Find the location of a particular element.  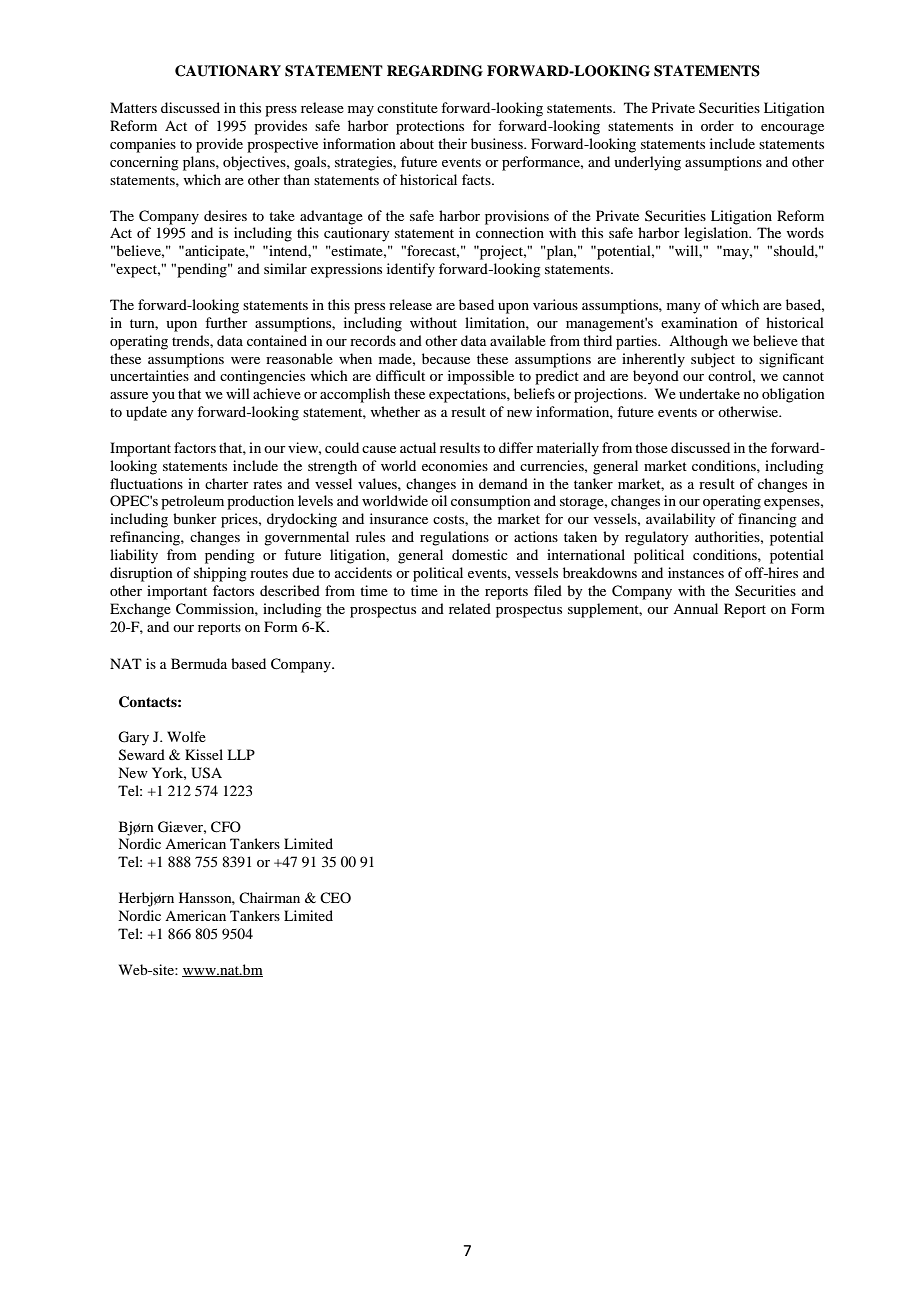

REGARDING is located at coordinates (435, 71).
